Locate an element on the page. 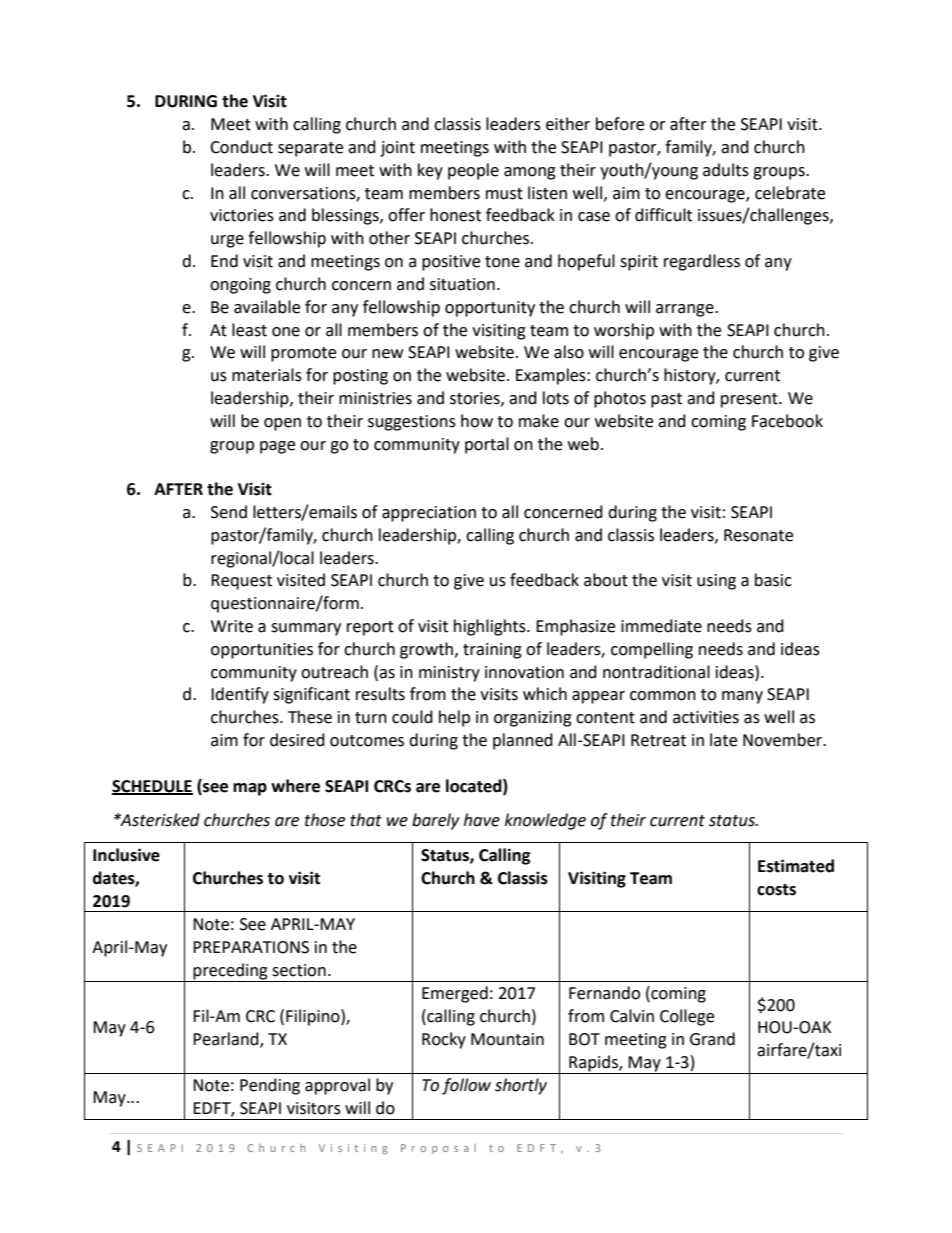  using is located at coordinates (716, 582).
